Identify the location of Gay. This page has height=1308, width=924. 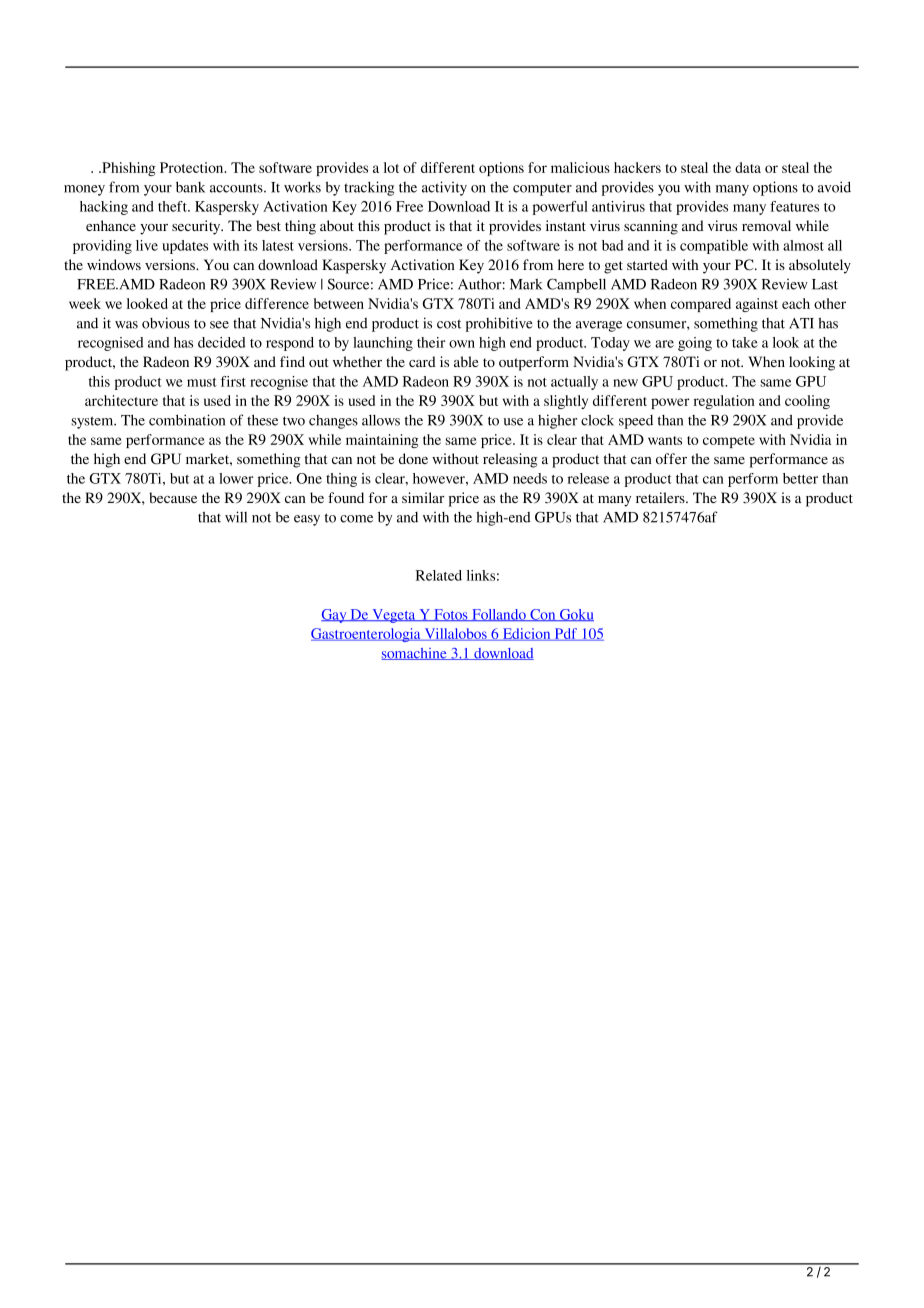
(335, 616).
